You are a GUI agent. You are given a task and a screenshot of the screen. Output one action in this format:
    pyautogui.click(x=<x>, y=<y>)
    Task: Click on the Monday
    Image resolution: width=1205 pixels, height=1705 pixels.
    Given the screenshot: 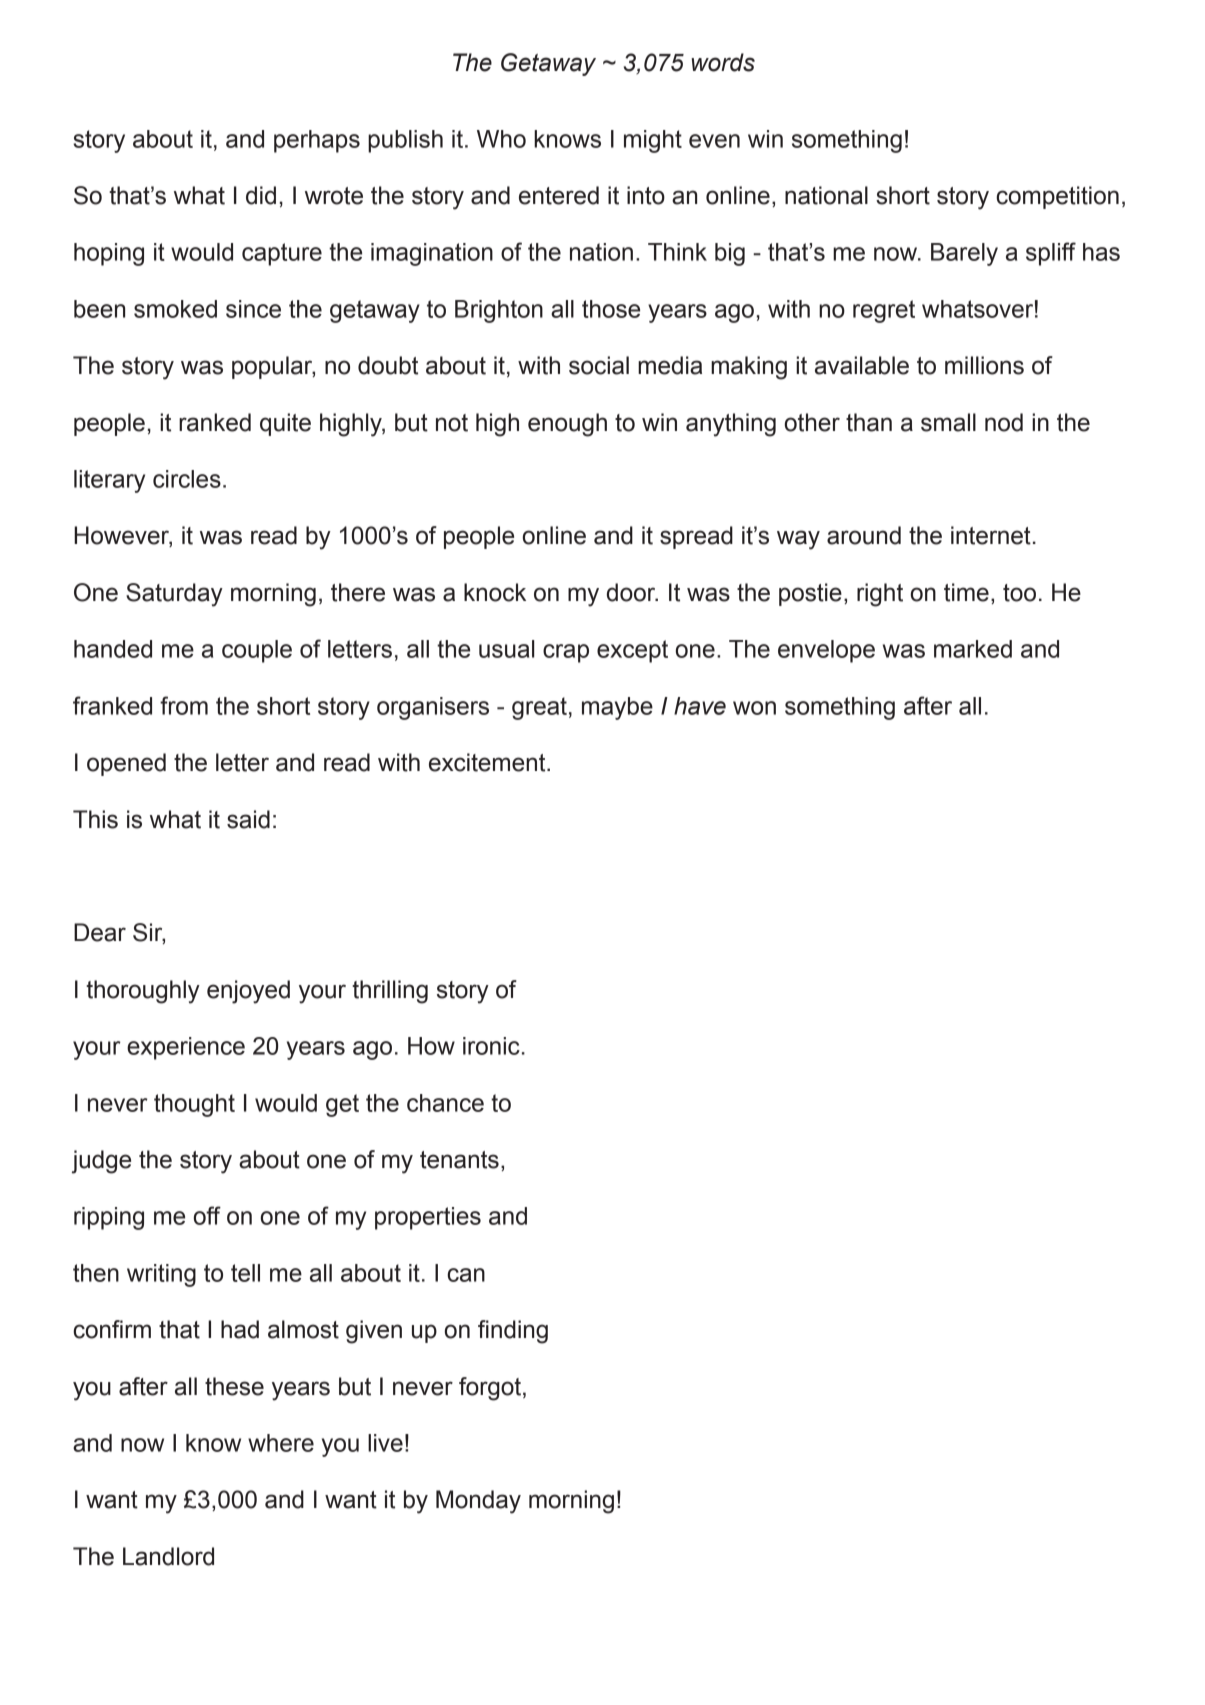 What is the action you would take?
    pyautogui.click(x=478, y=1502)
